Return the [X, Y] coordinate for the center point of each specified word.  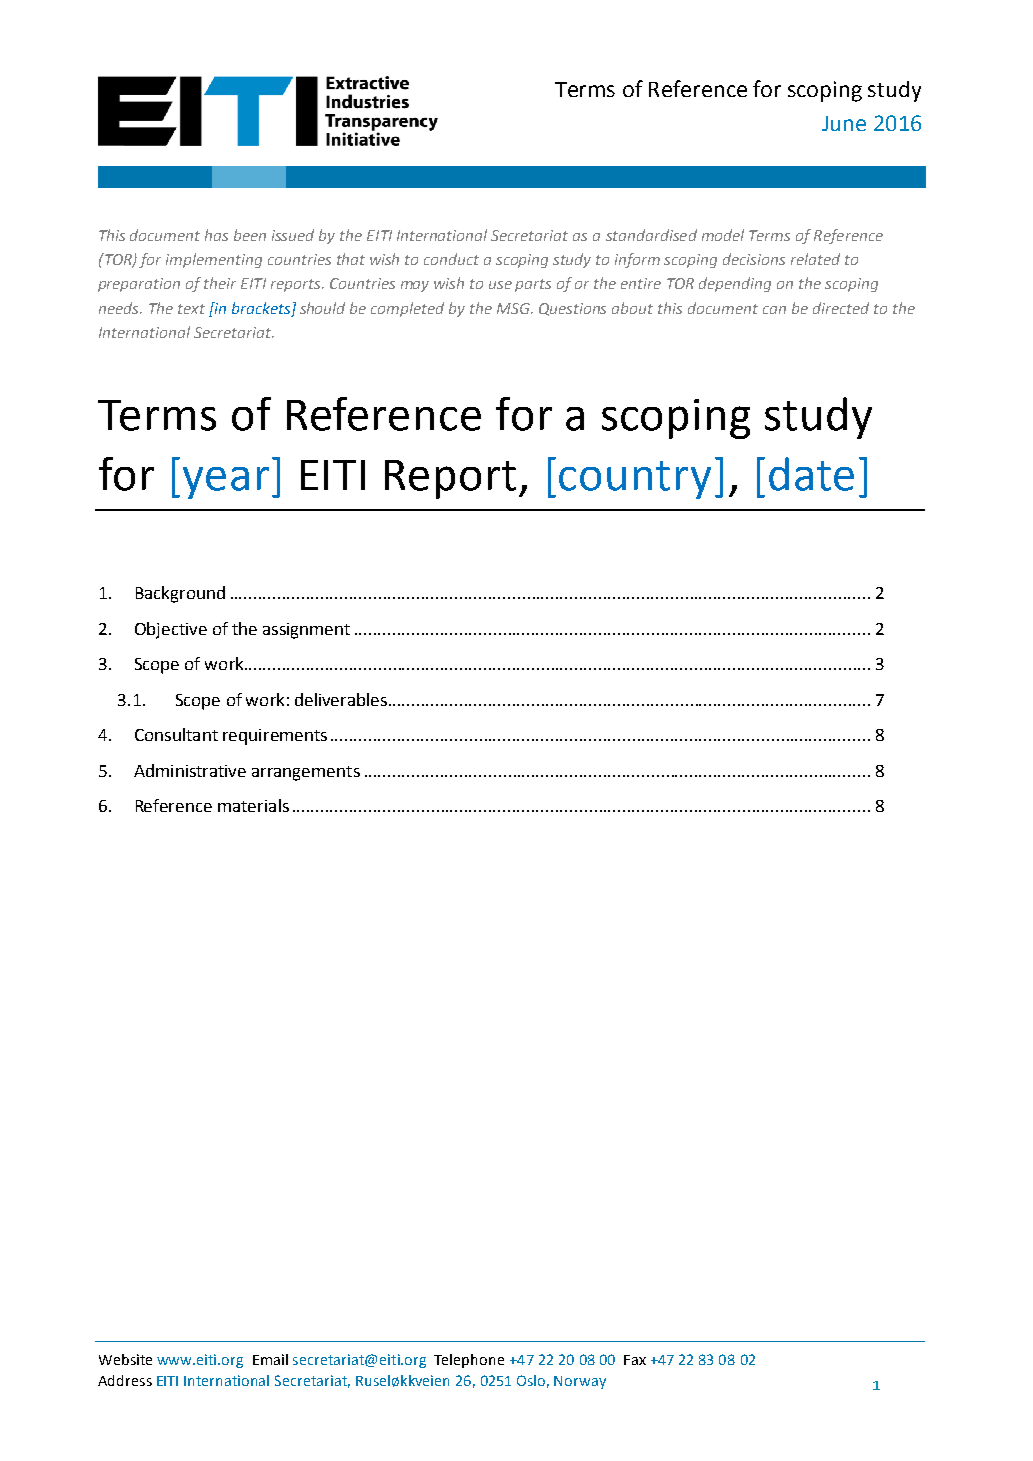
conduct [451, 259]
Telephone [469, 1361]
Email [270, 1359]
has [216, 235]
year [226, 483]
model [723, 235]
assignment [306, 631]
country [635, 480]
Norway [580, 1382]
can [774, 310]
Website [125, 1359]
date [811, 474]
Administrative [190, 770]
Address [125, 1380]
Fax [635, 1360]
